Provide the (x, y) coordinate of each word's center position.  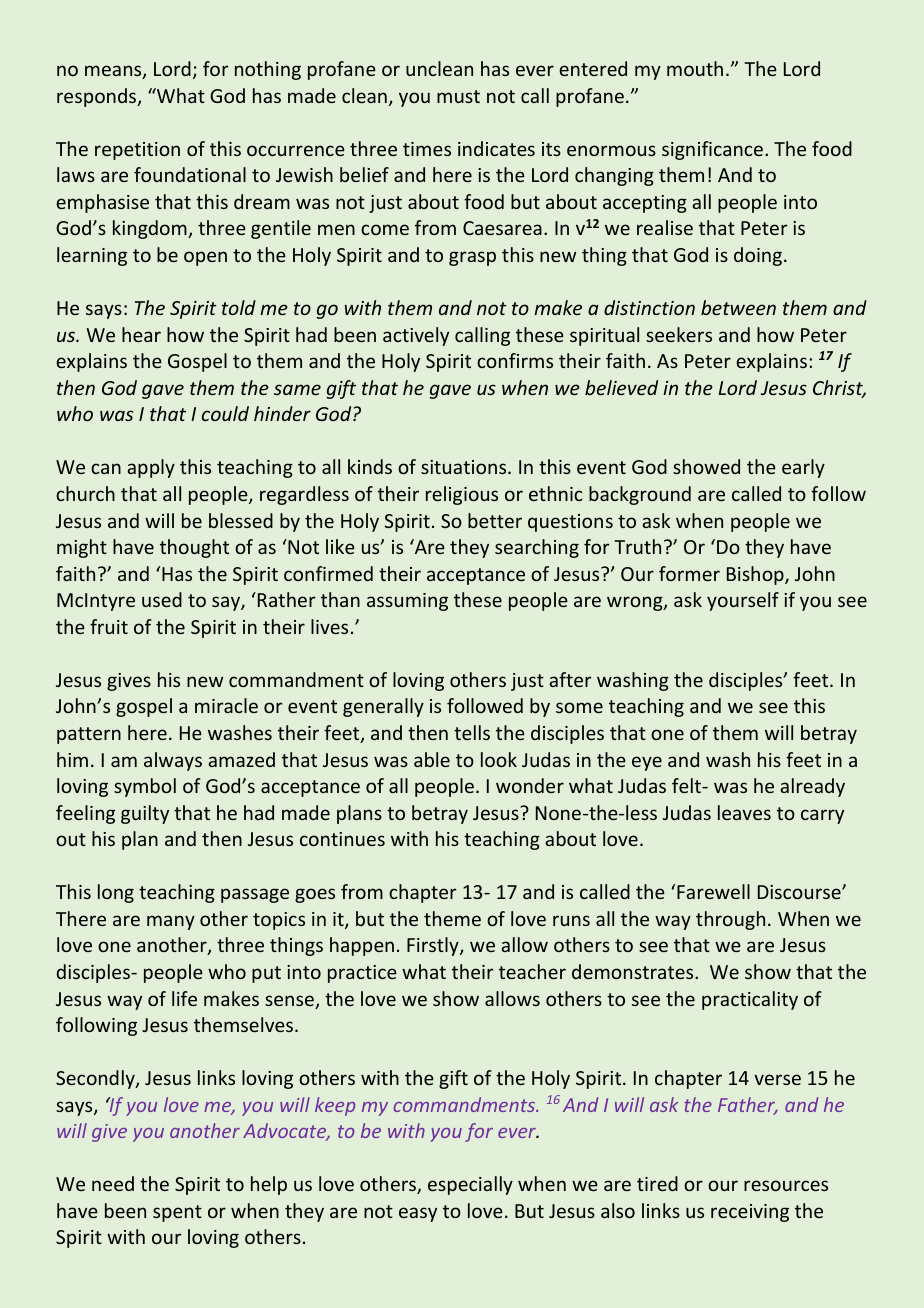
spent (177, 1213)
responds (98, 97)
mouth (695, 68)
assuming (407, 602)
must (458, 96)
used (162, 599)
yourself (743, 601)
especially (470, 1185)
